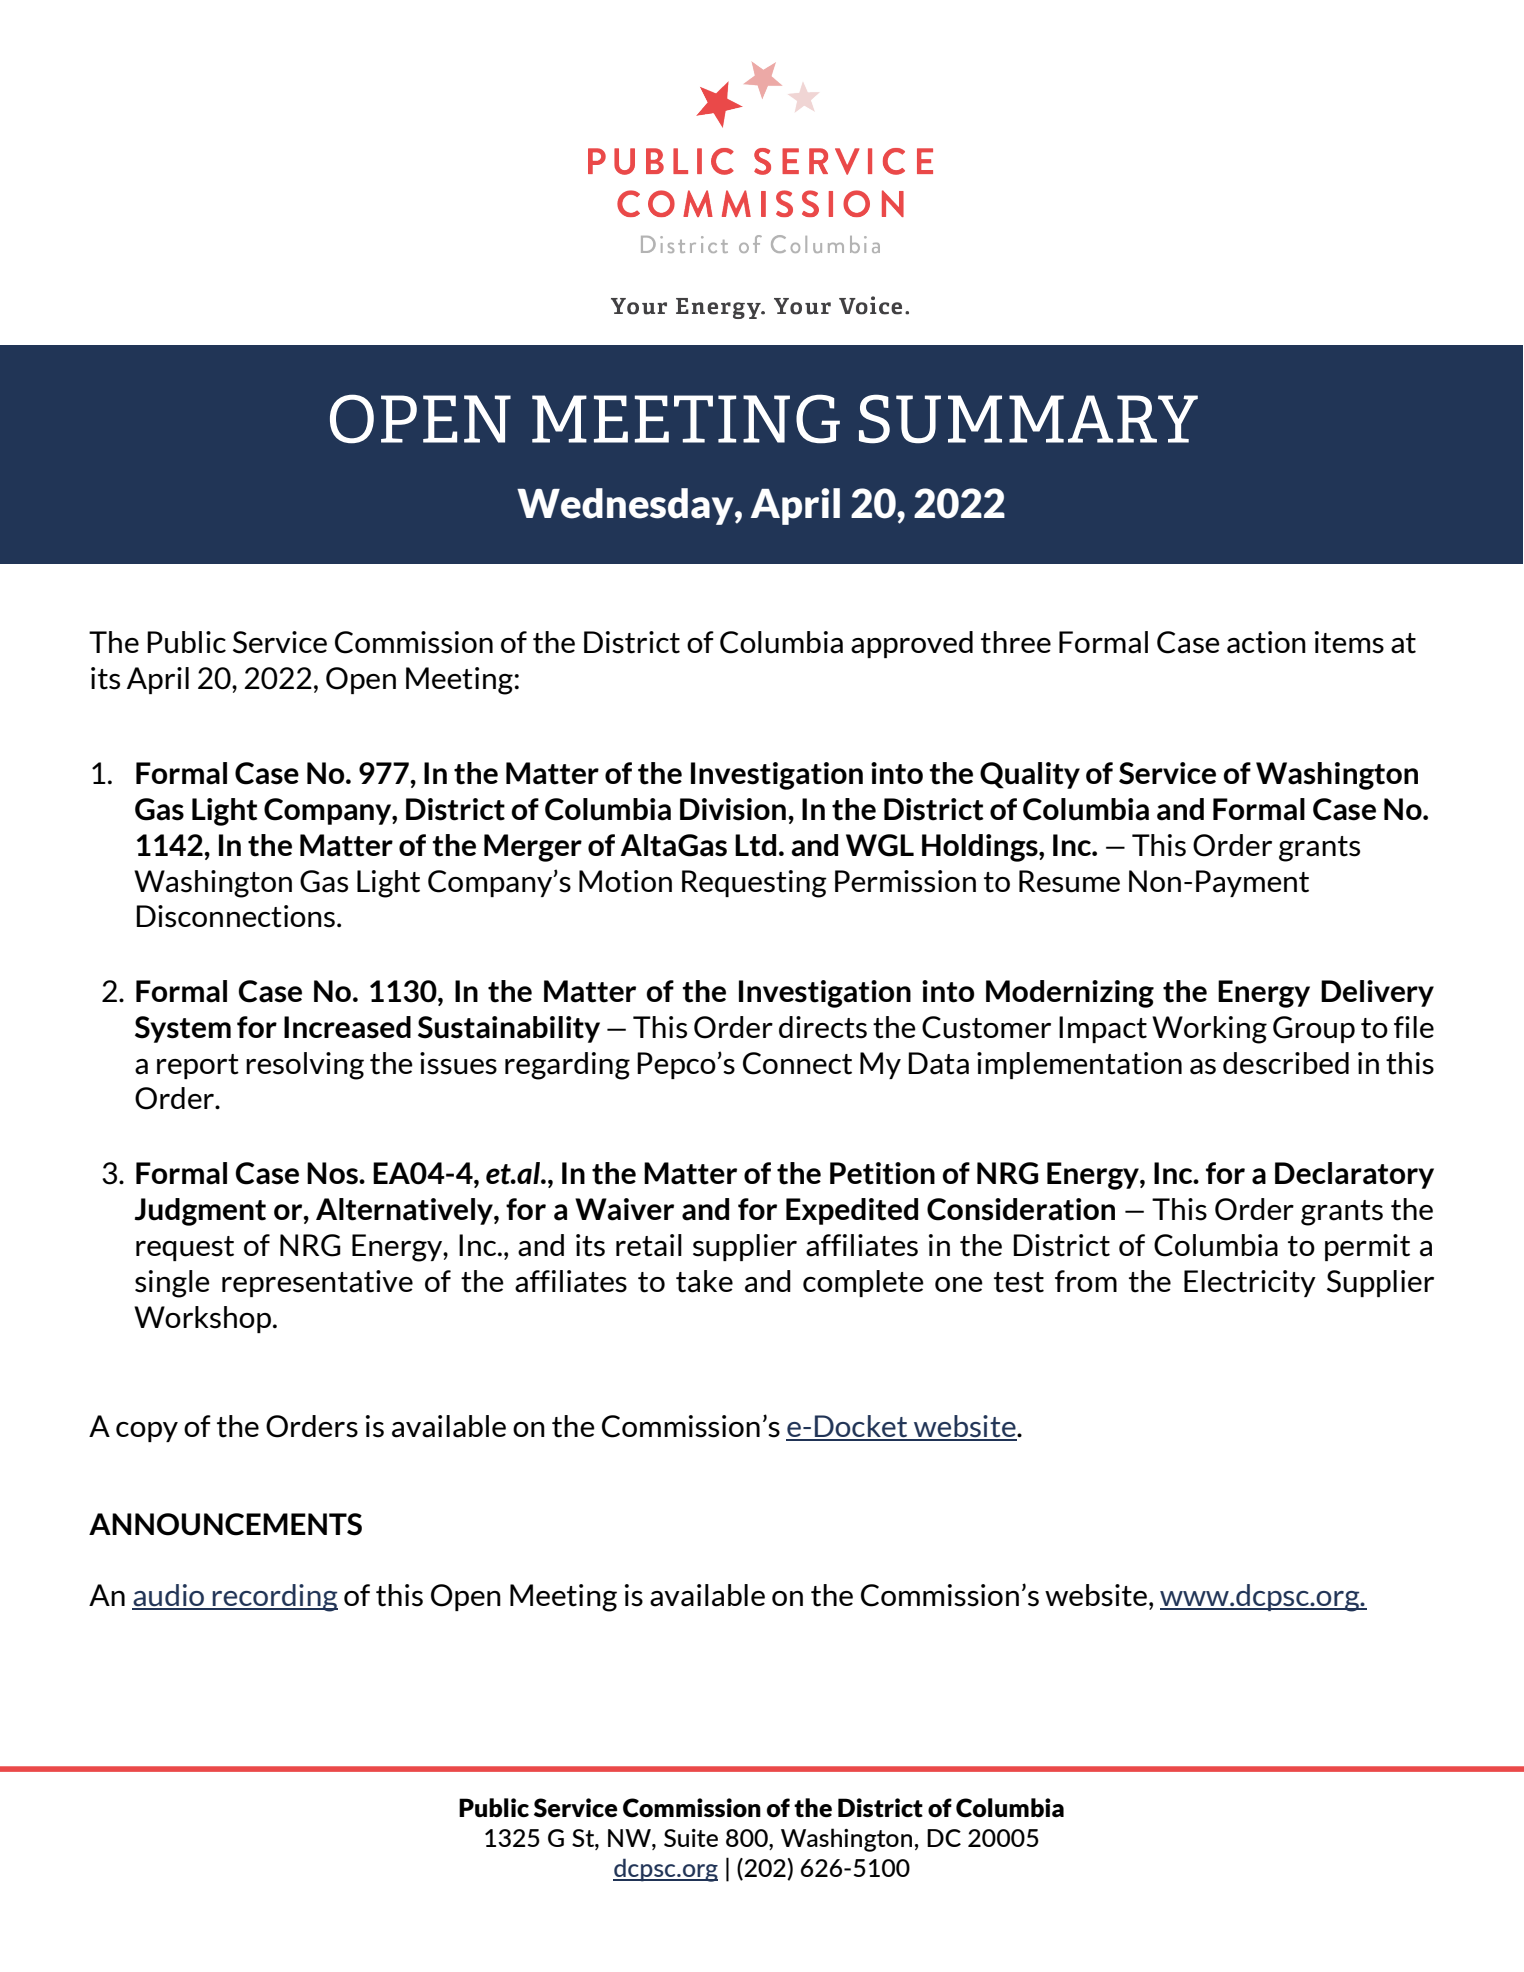 The height and width of the screenshot is (1972, 1524). What do you see at coordinates (1250, 1283) in the screenshot?
I see `Electricity` at bounding box center [1250, 1283].
